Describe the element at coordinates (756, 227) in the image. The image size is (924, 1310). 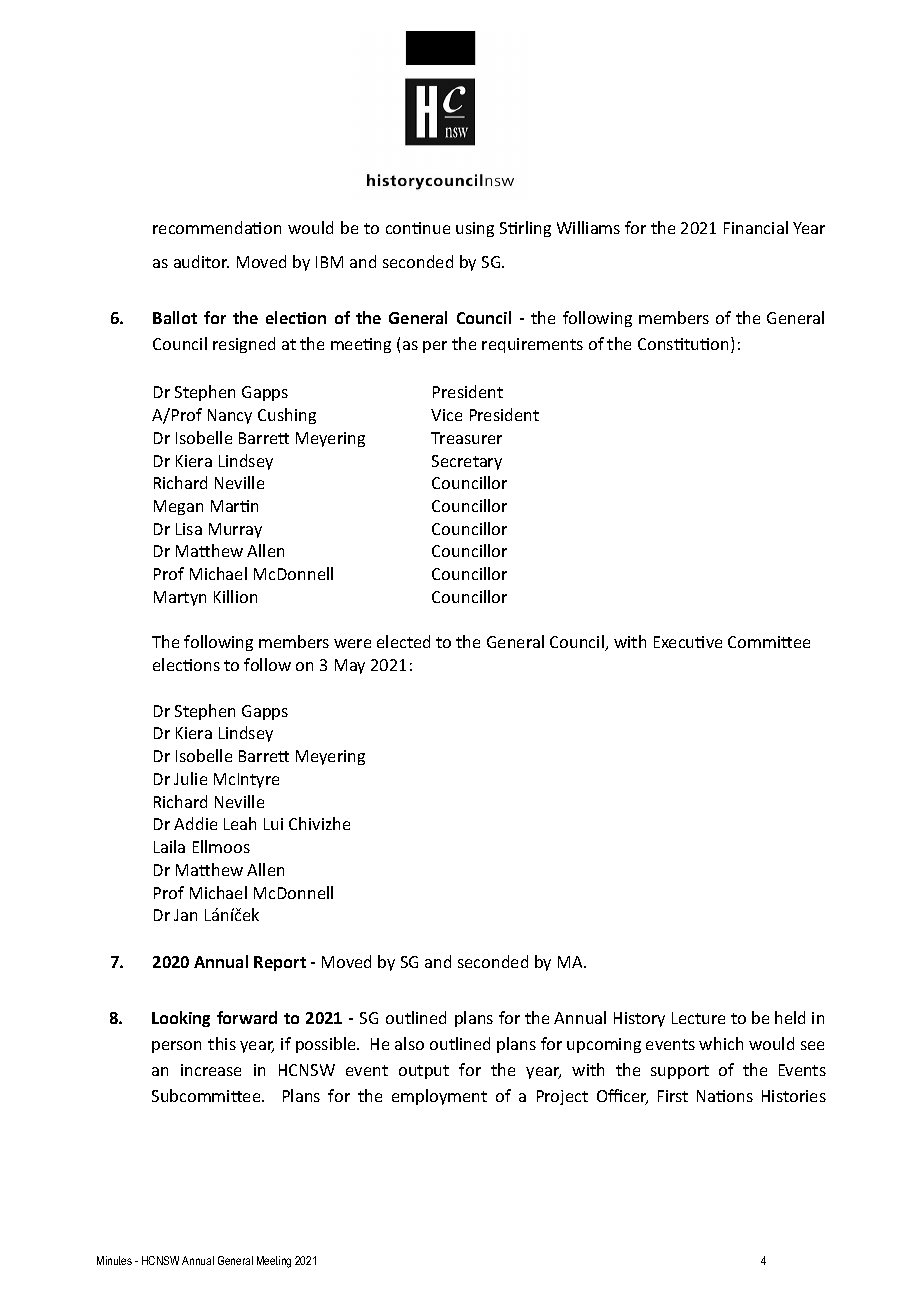
I see `Financial` at that location.
